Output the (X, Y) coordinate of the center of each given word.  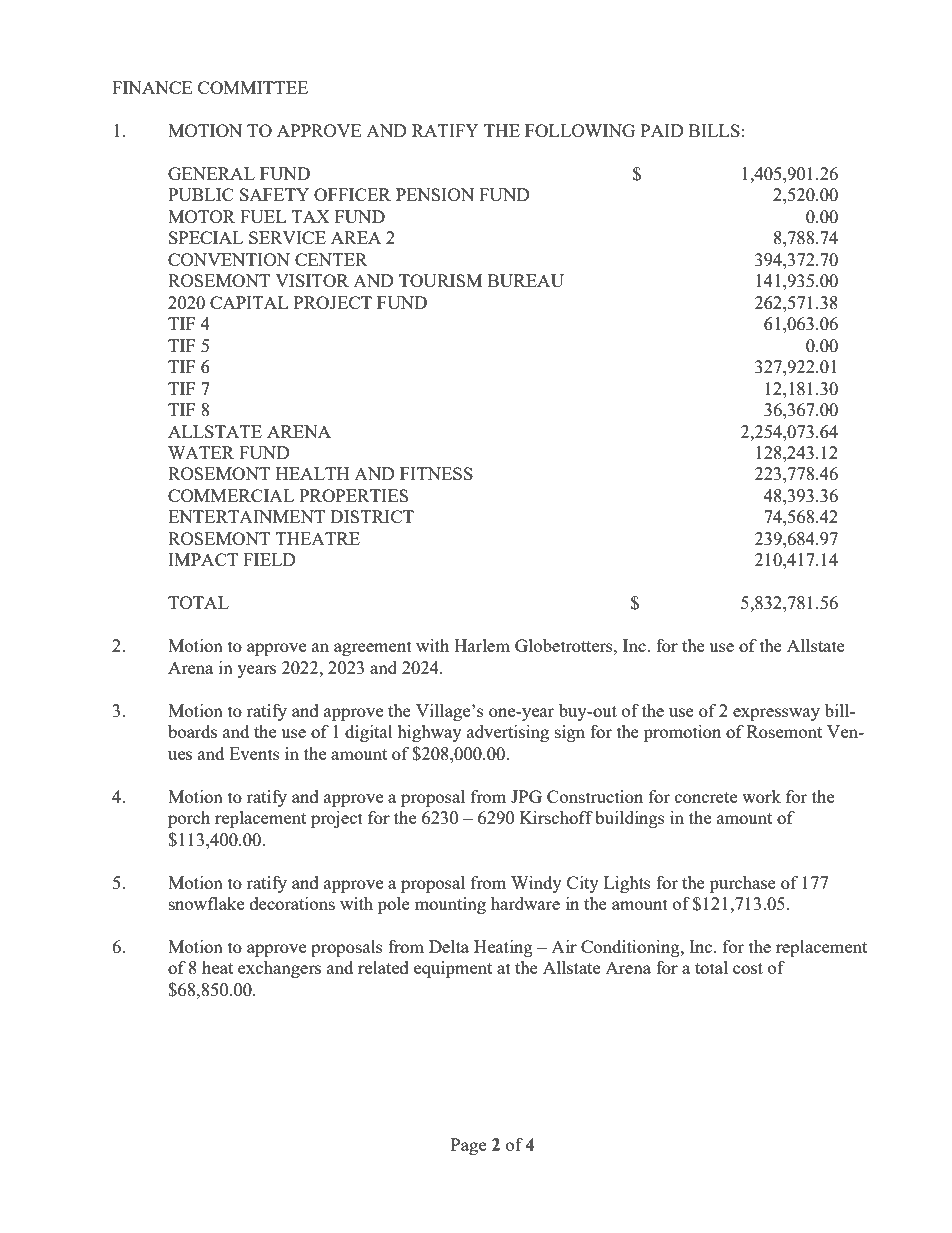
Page (468, 1146)
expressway (776, 714)
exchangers (279, 969)
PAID (662, 130)
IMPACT (203, 559)
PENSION (435, 194)
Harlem (482, 645)
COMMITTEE (253, 87)
